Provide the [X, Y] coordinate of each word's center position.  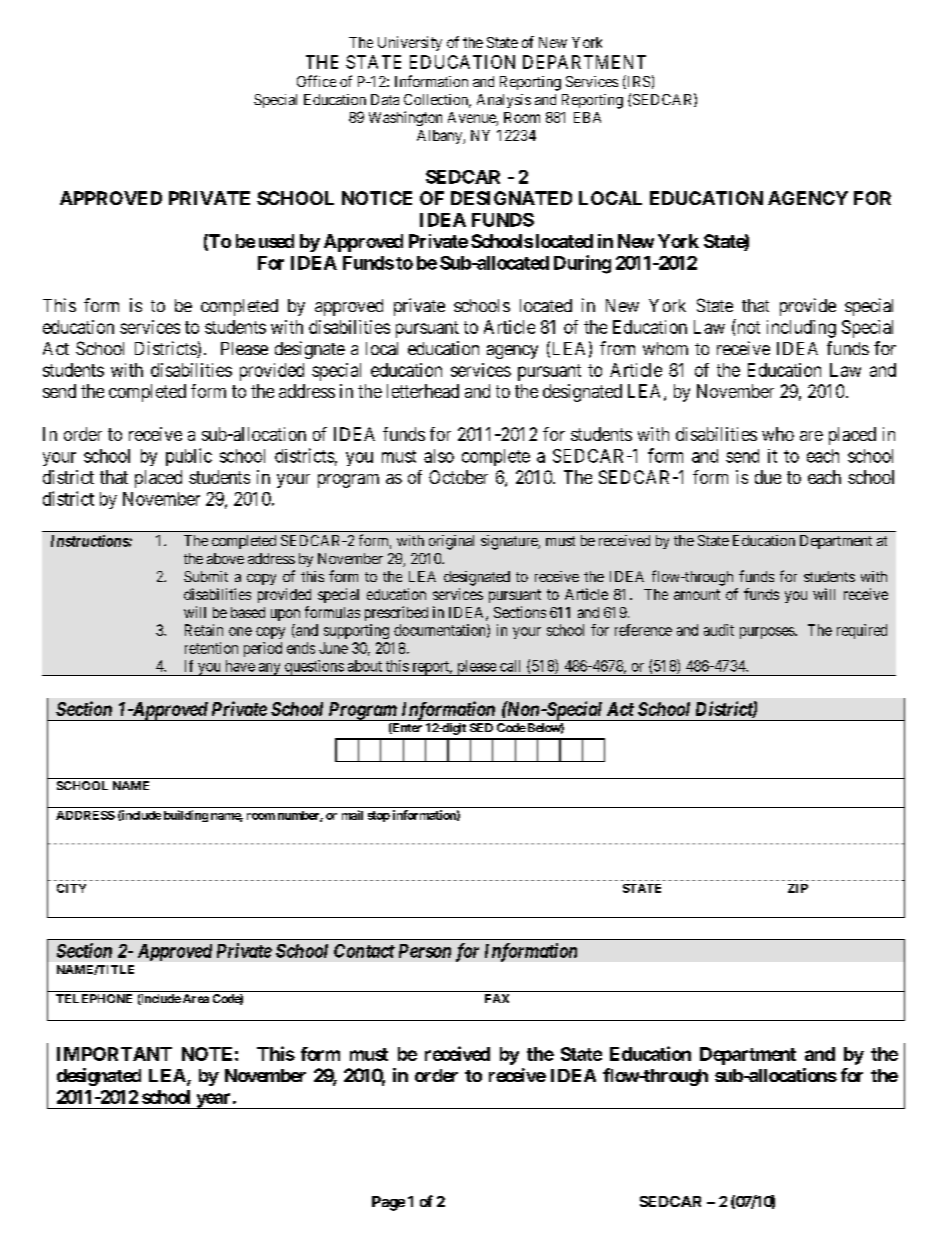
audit [719, 630]
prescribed [396, 613]
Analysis [504, 101]
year [213, 1101]
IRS [637, 82]
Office [316, 81]
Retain [204, 630]
